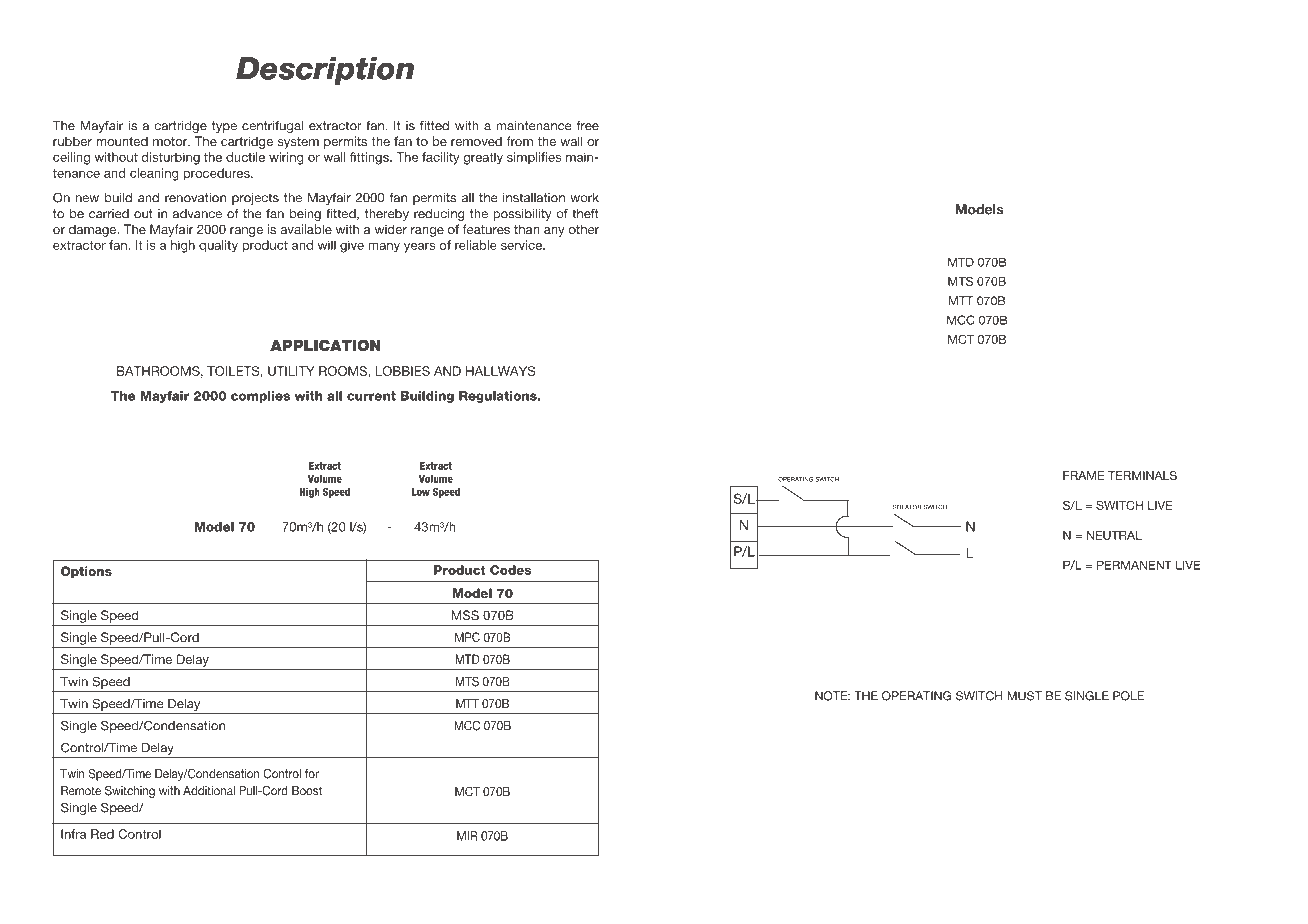 Image resolution: width=1308 pixels, height=924 pixels. What do you see at coordinates (467, 836) in the page?
I see `MIR` at bounding box center [467, 836].
